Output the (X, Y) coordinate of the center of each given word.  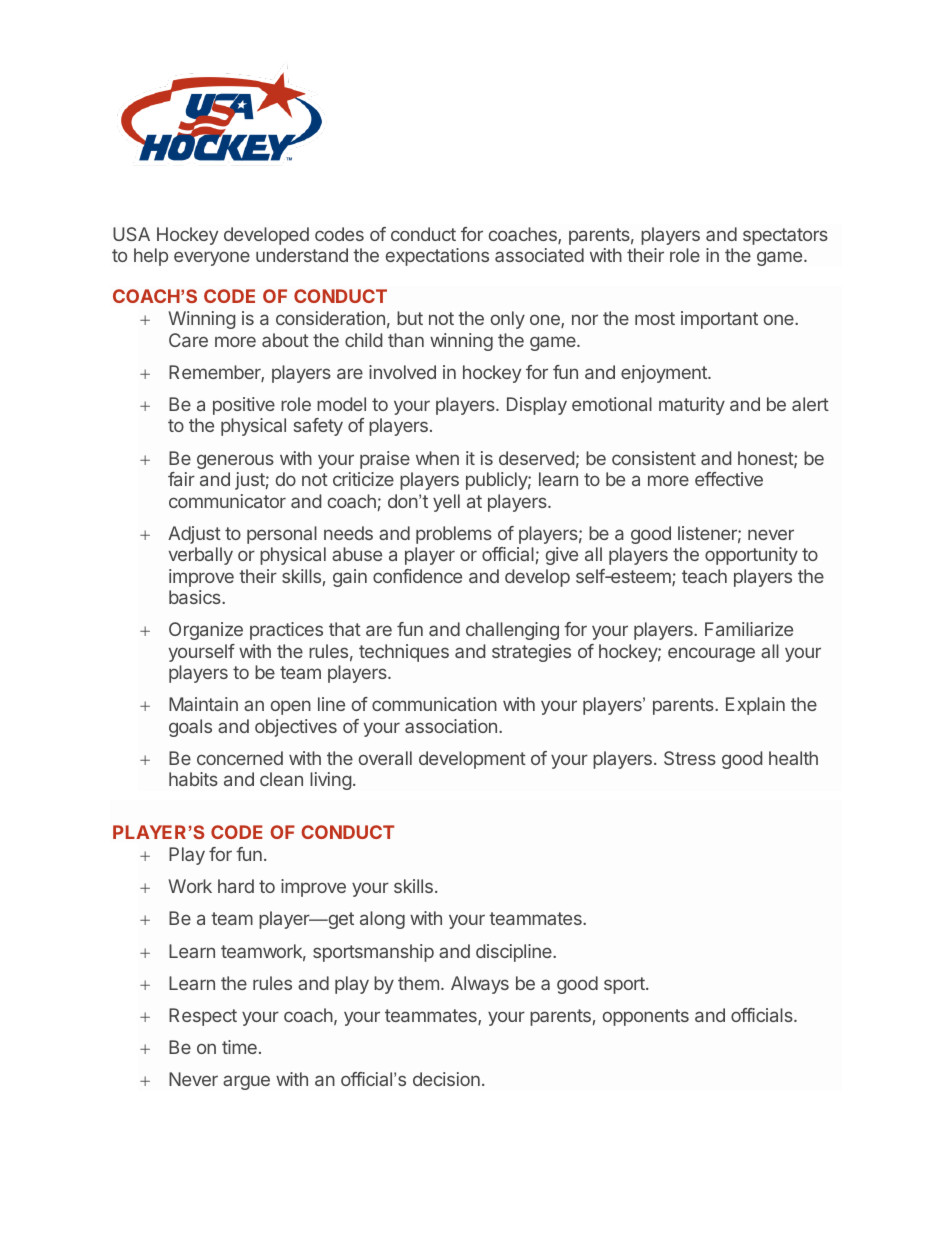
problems (454, 535)
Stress (690, 758)
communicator (227, 501)
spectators (785, 236)
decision (446, 1079)
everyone (212, 258)
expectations (437, 257)
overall (385, 758)
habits (193, 779)
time (239, 1047)
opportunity (751, 556)
